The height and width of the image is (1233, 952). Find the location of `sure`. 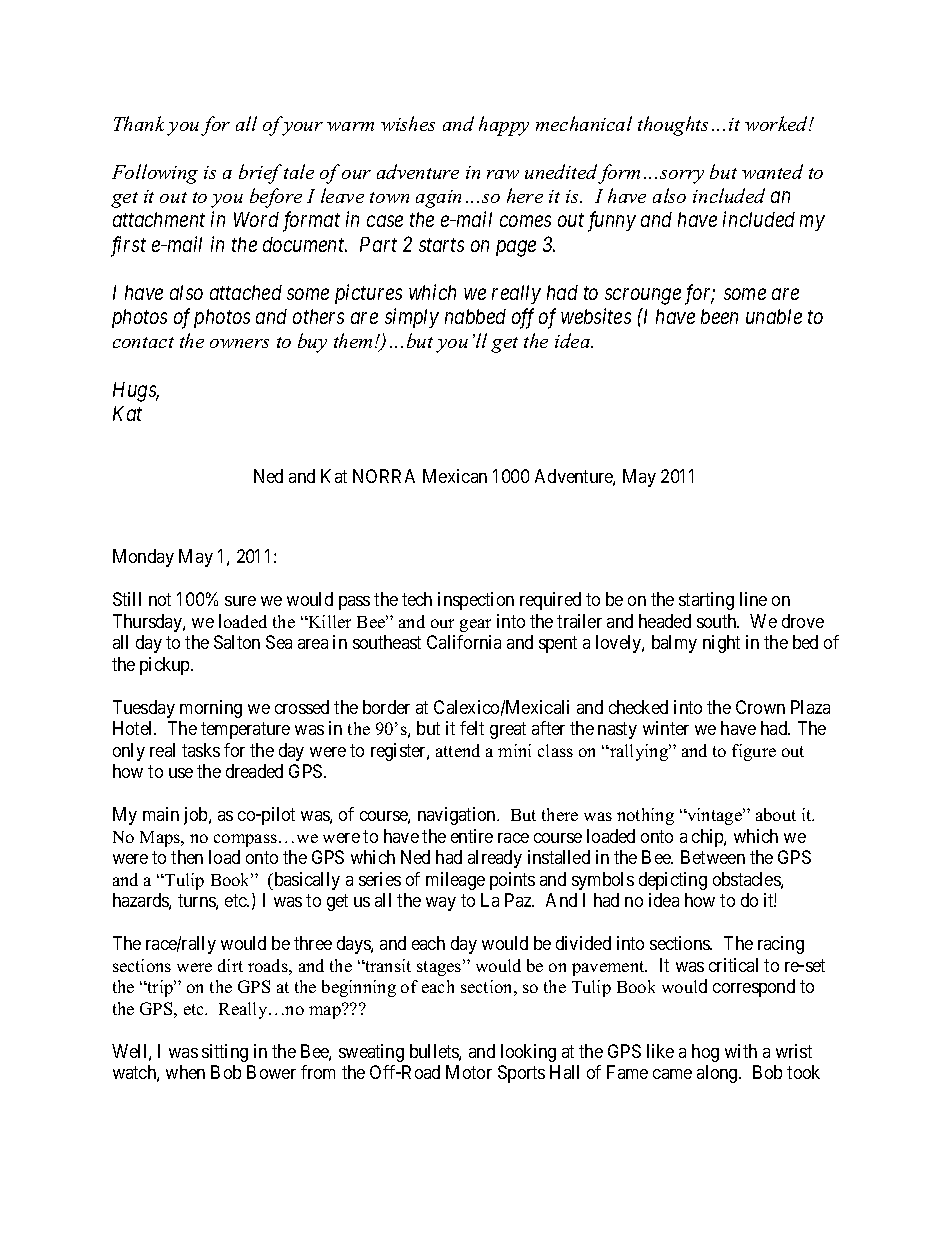

sure is located at coordinates (240, 601).
